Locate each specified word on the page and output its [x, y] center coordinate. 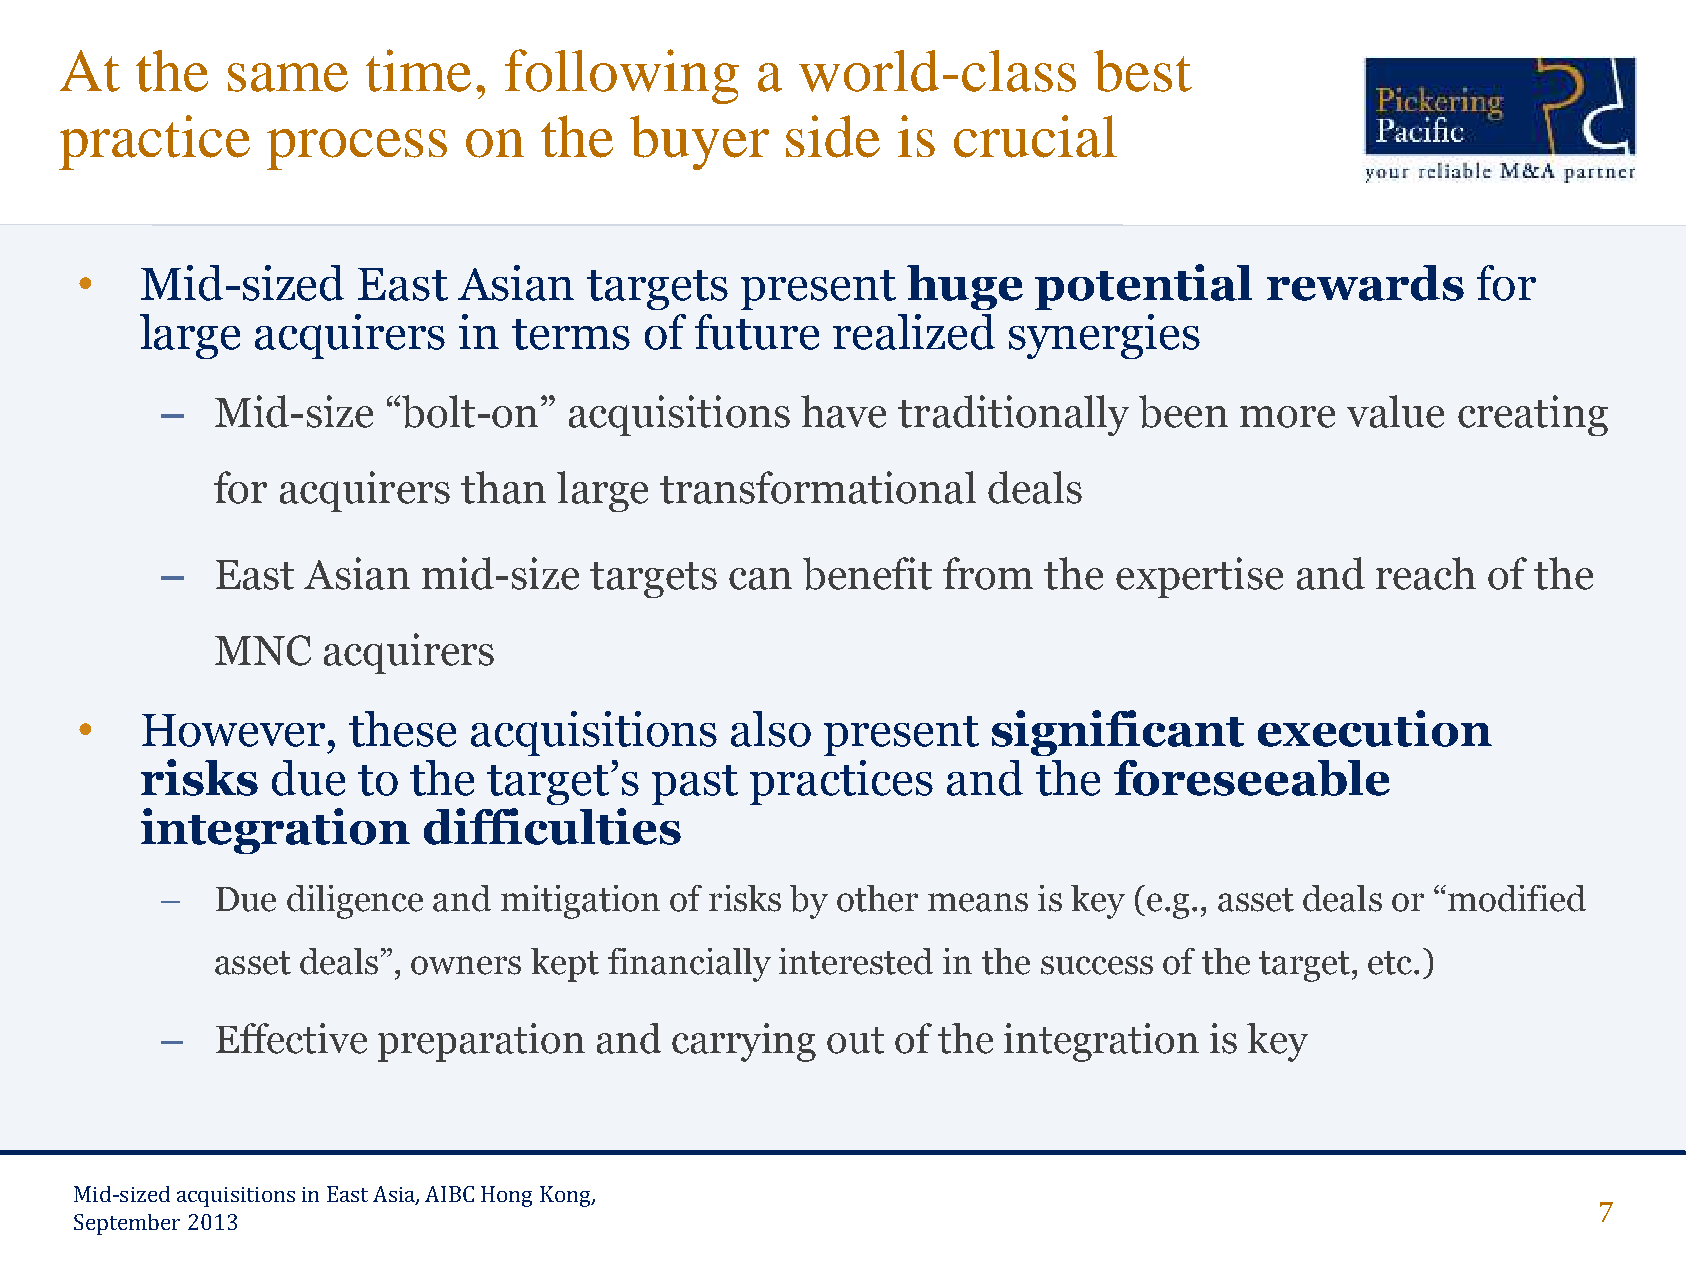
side [833, 136]
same [288, 77]
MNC [263, 650]
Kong [566, 1196]
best [1143, 71]
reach [1426, 573]
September [127, 1224]
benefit [867, 573]
